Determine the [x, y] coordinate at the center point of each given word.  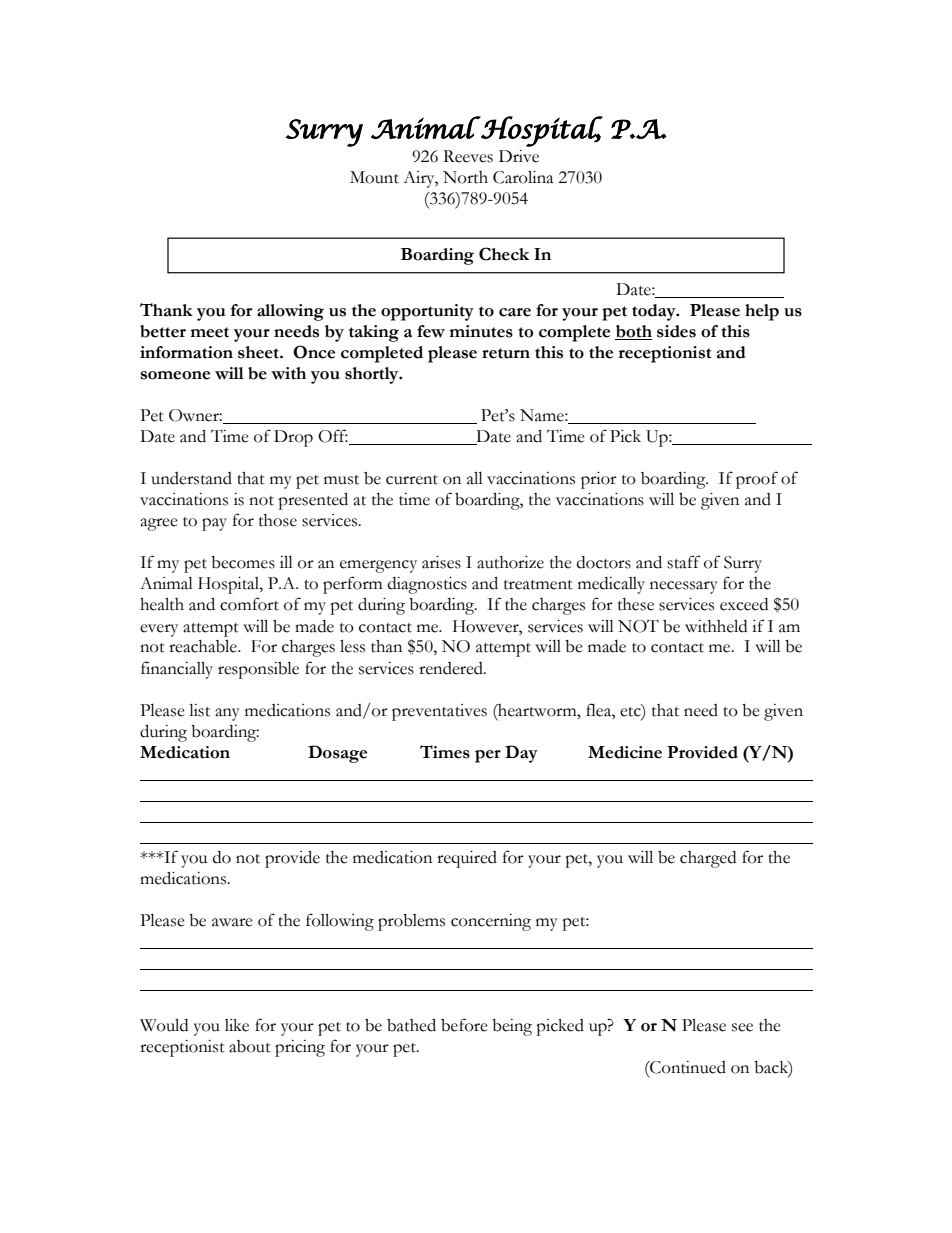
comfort [249, 604]
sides [676, 331]
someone [175, 375]
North [465, 177]
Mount [374, 177]
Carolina [523, 177]
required [467, 859]
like [237, 1025]
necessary [684, 587]
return [506, 353]
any [227, 714]
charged [708, 859]
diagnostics [427, 585]
